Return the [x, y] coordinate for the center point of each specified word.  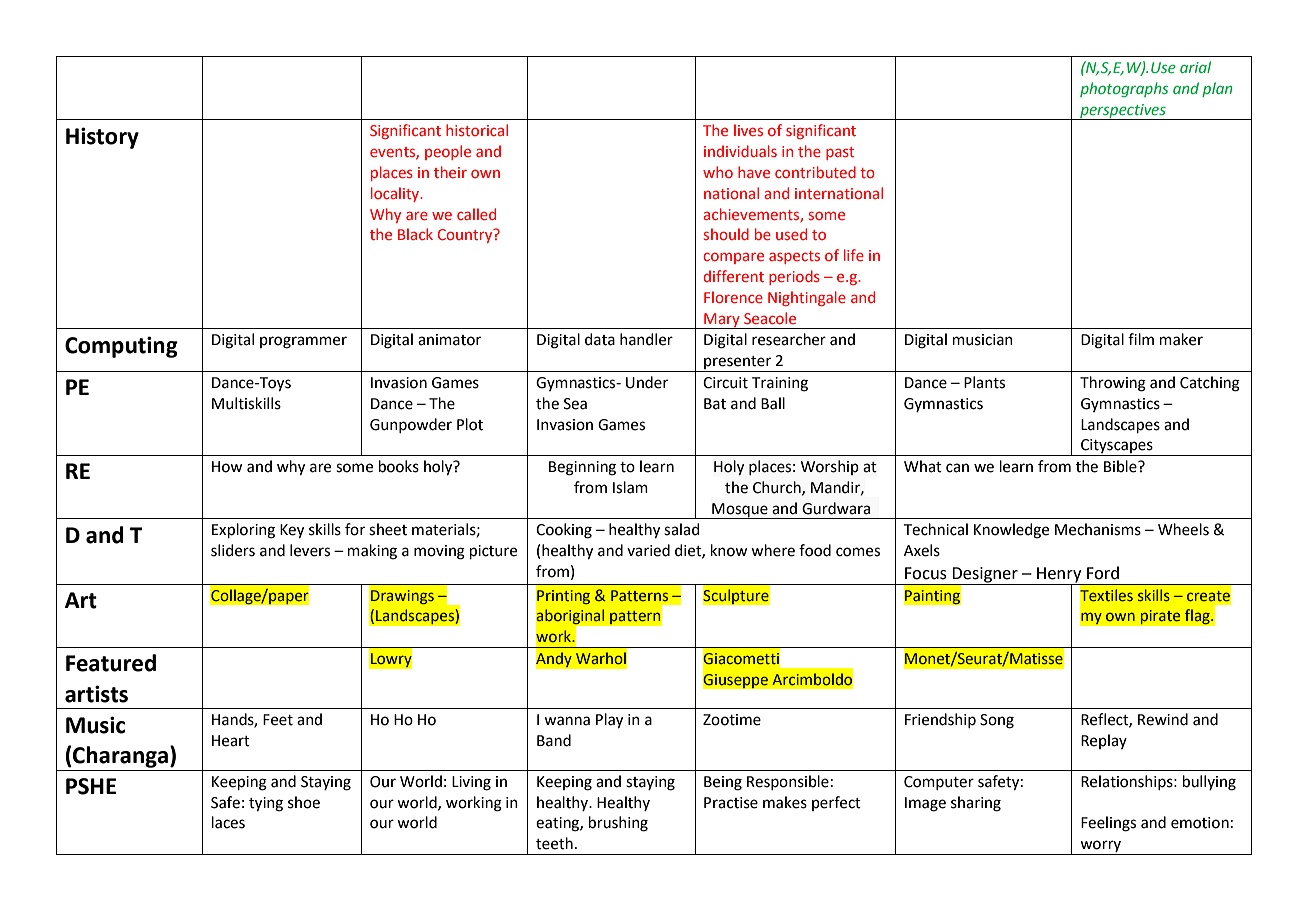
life [854, 255]
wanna [567, 721]
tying [266, 804]
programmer [303, 342]
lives [748, 130]
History [102, 138]
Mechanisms [1098, 529]
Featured [111, 663]
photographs [1124, 89]
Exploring [243, 531]
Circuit [725, 383]
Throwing [1113, 384]
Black [415, 234]
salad [682, 529]
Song [997, 721]
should [726, 234]
